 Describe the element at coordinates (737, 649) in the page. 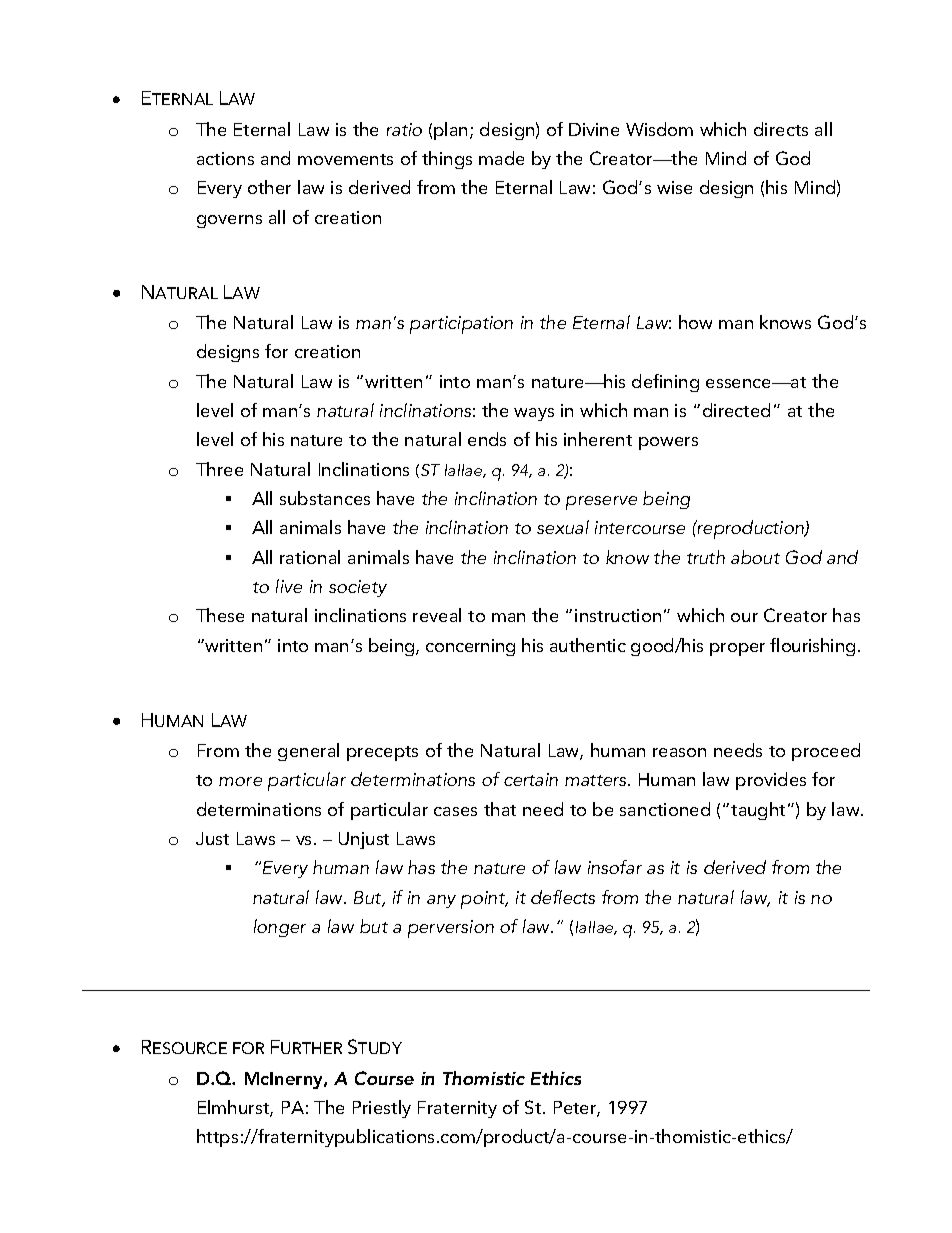

I see `proper` at that location.
